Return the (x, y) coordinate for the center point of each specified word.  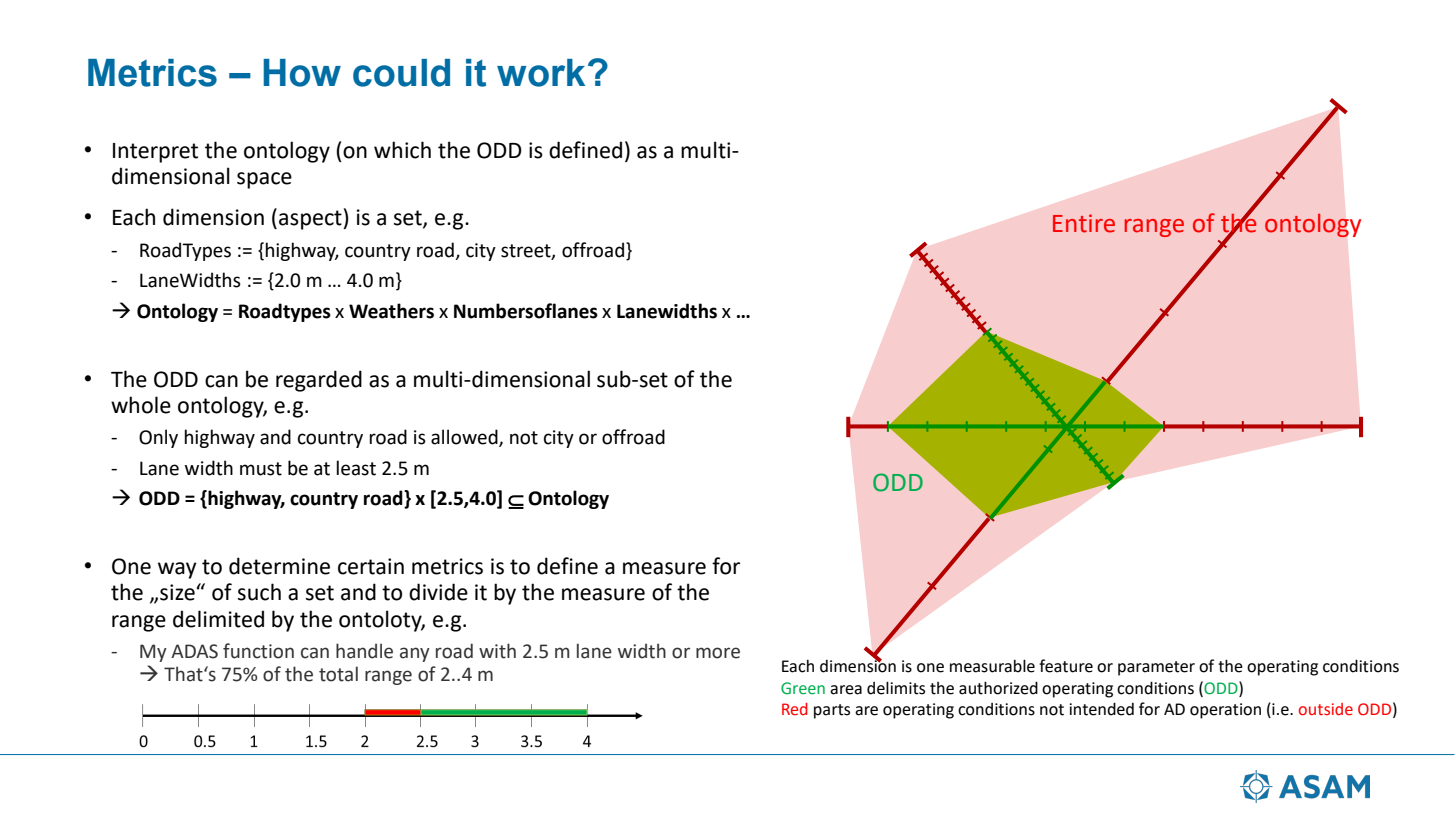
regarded (319, 381)
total (338, 674)
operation (1225, 711)
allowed (465, 438)
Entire (1084, 223)
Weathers (391, 311)
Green (803, 688)
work (541, 73)
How (302, 73)
